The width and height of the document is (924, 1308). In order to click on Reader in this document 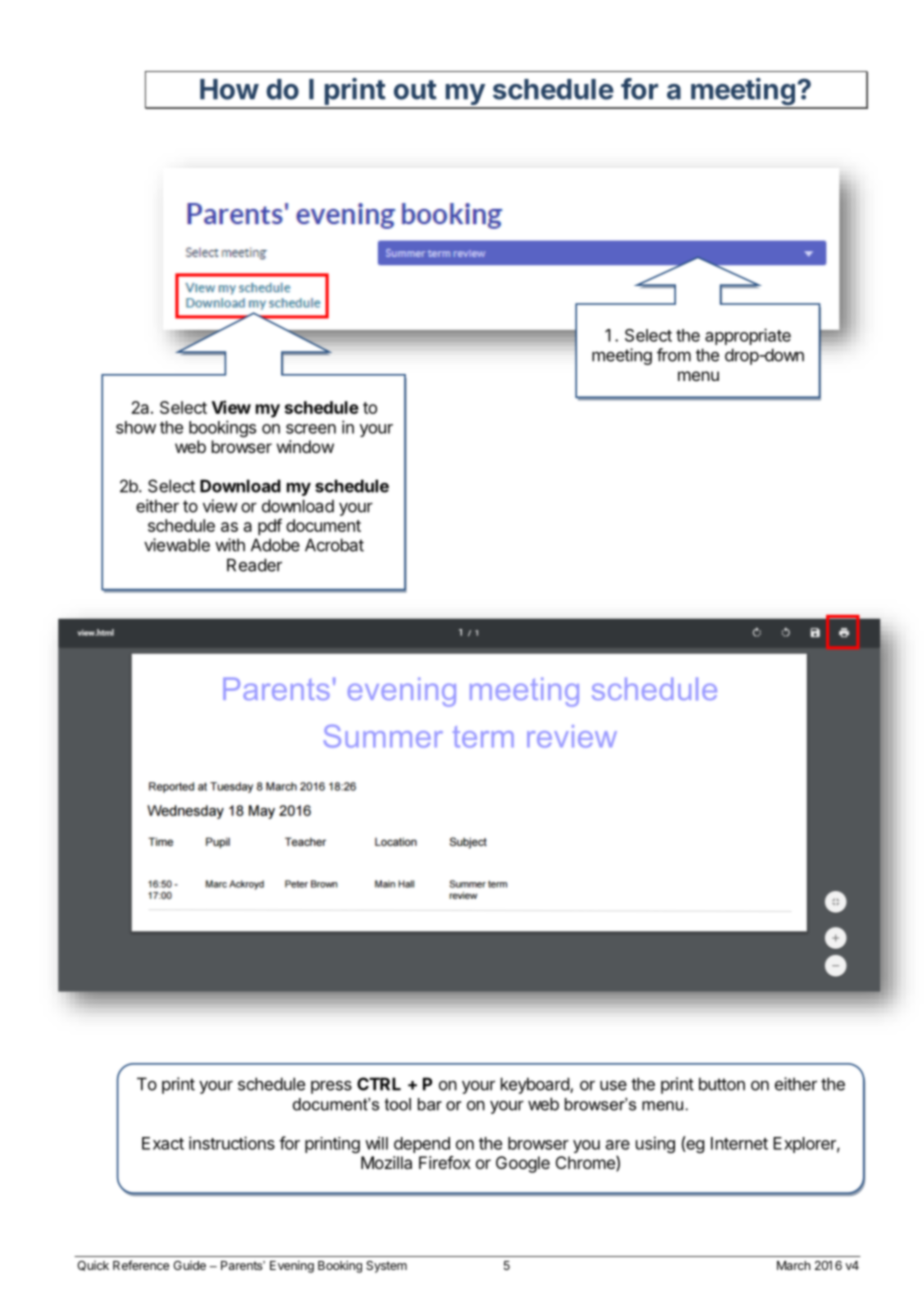, I will do `click(254, 565)`.
